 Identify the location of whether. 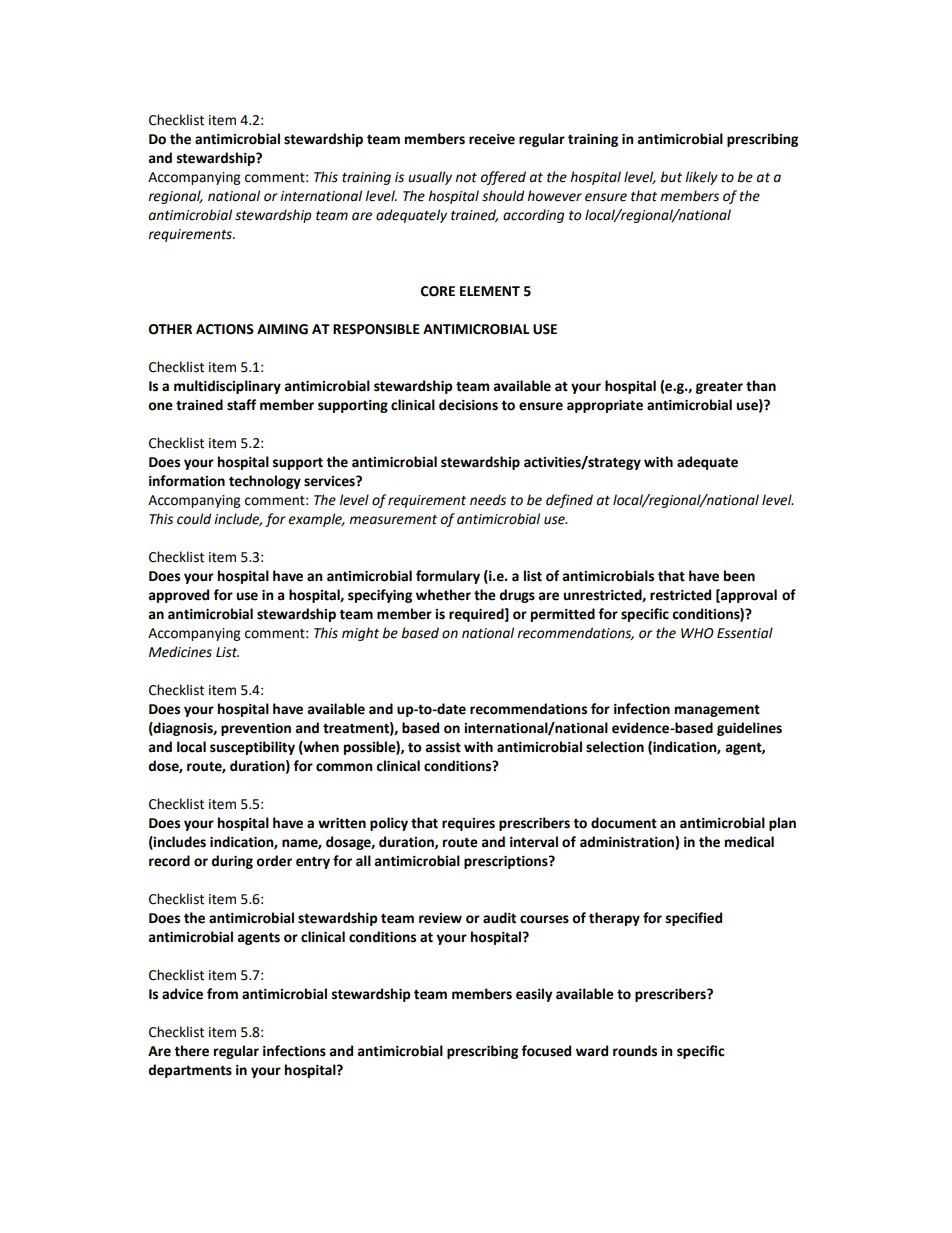
(443, 595).
